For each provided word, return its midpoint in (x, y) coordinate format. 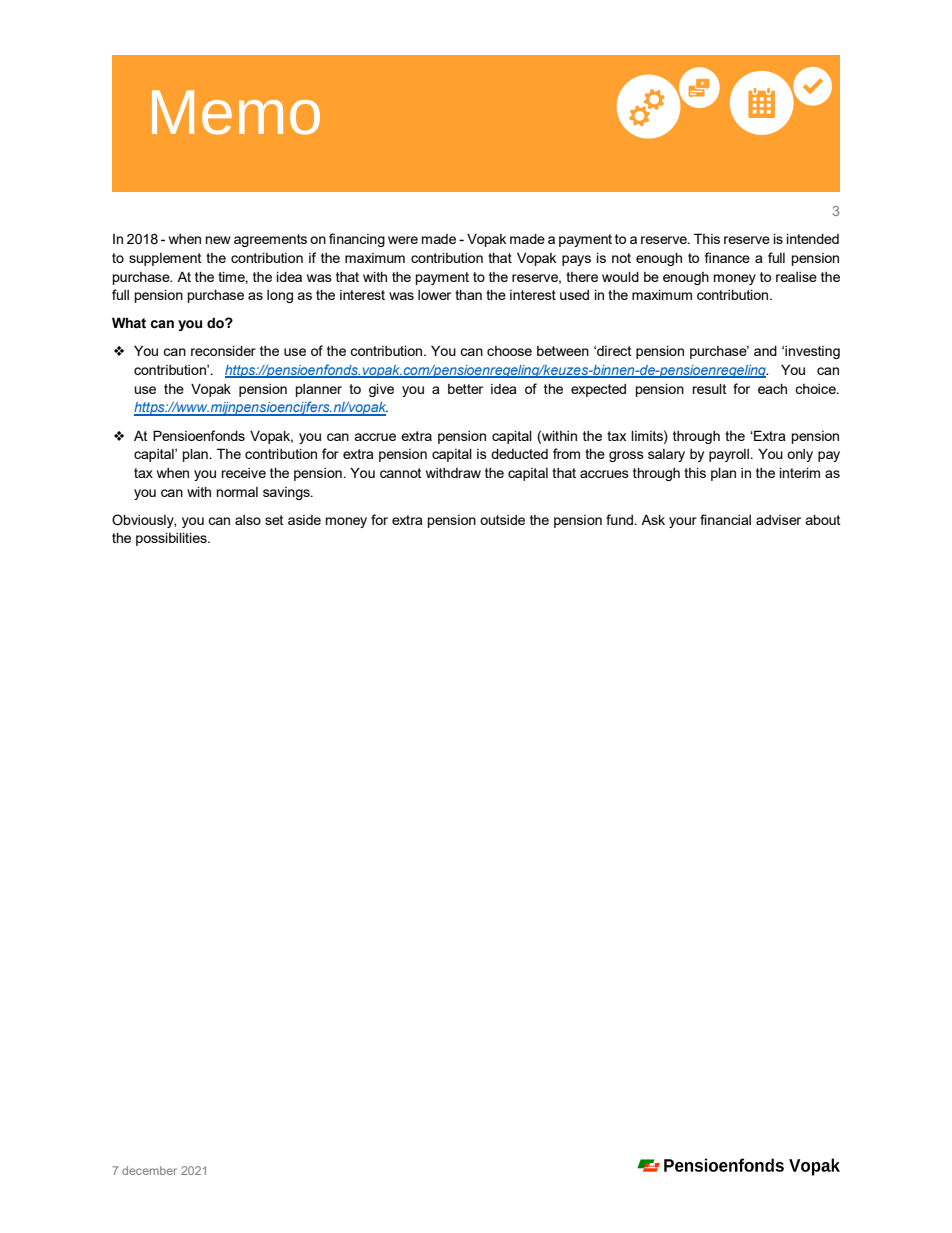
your (683, 522)
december (149, 1170)
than (468, 294)
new (218, 240)
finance (727, 257)
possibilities (172, 539)
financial (725, 519)
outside (502, 520)
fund (621, 519)
